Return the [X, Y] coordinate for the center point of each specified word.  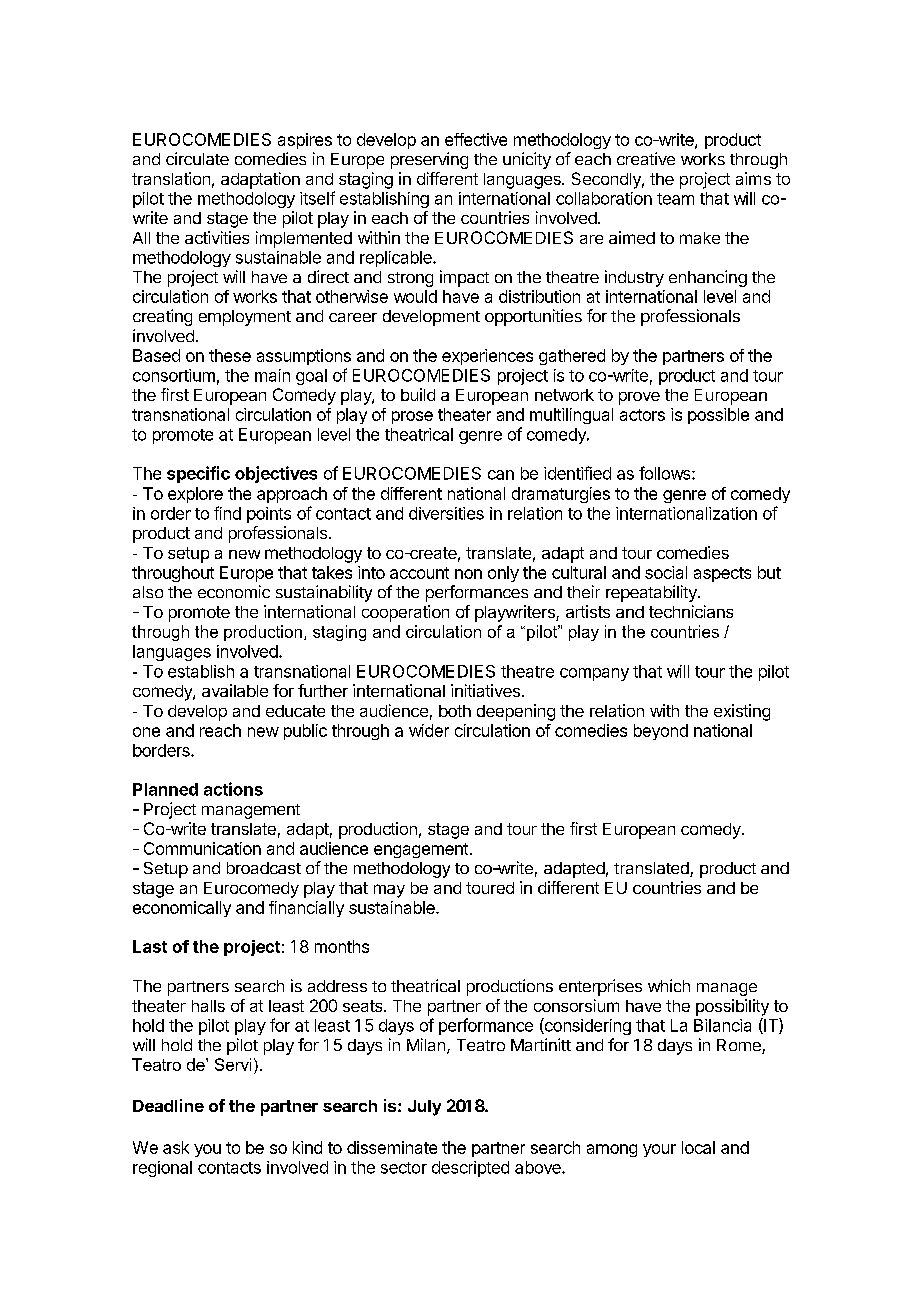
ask [176, 1147]
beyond [661, 732]
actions [233, 789]
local [698, 1147]
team [675, 199]
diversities [446, 513]
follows [666, 473]
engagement [421, 850]
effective [476, 139]
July [424, 1108]
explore [195, 495]
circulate [197, 158]
